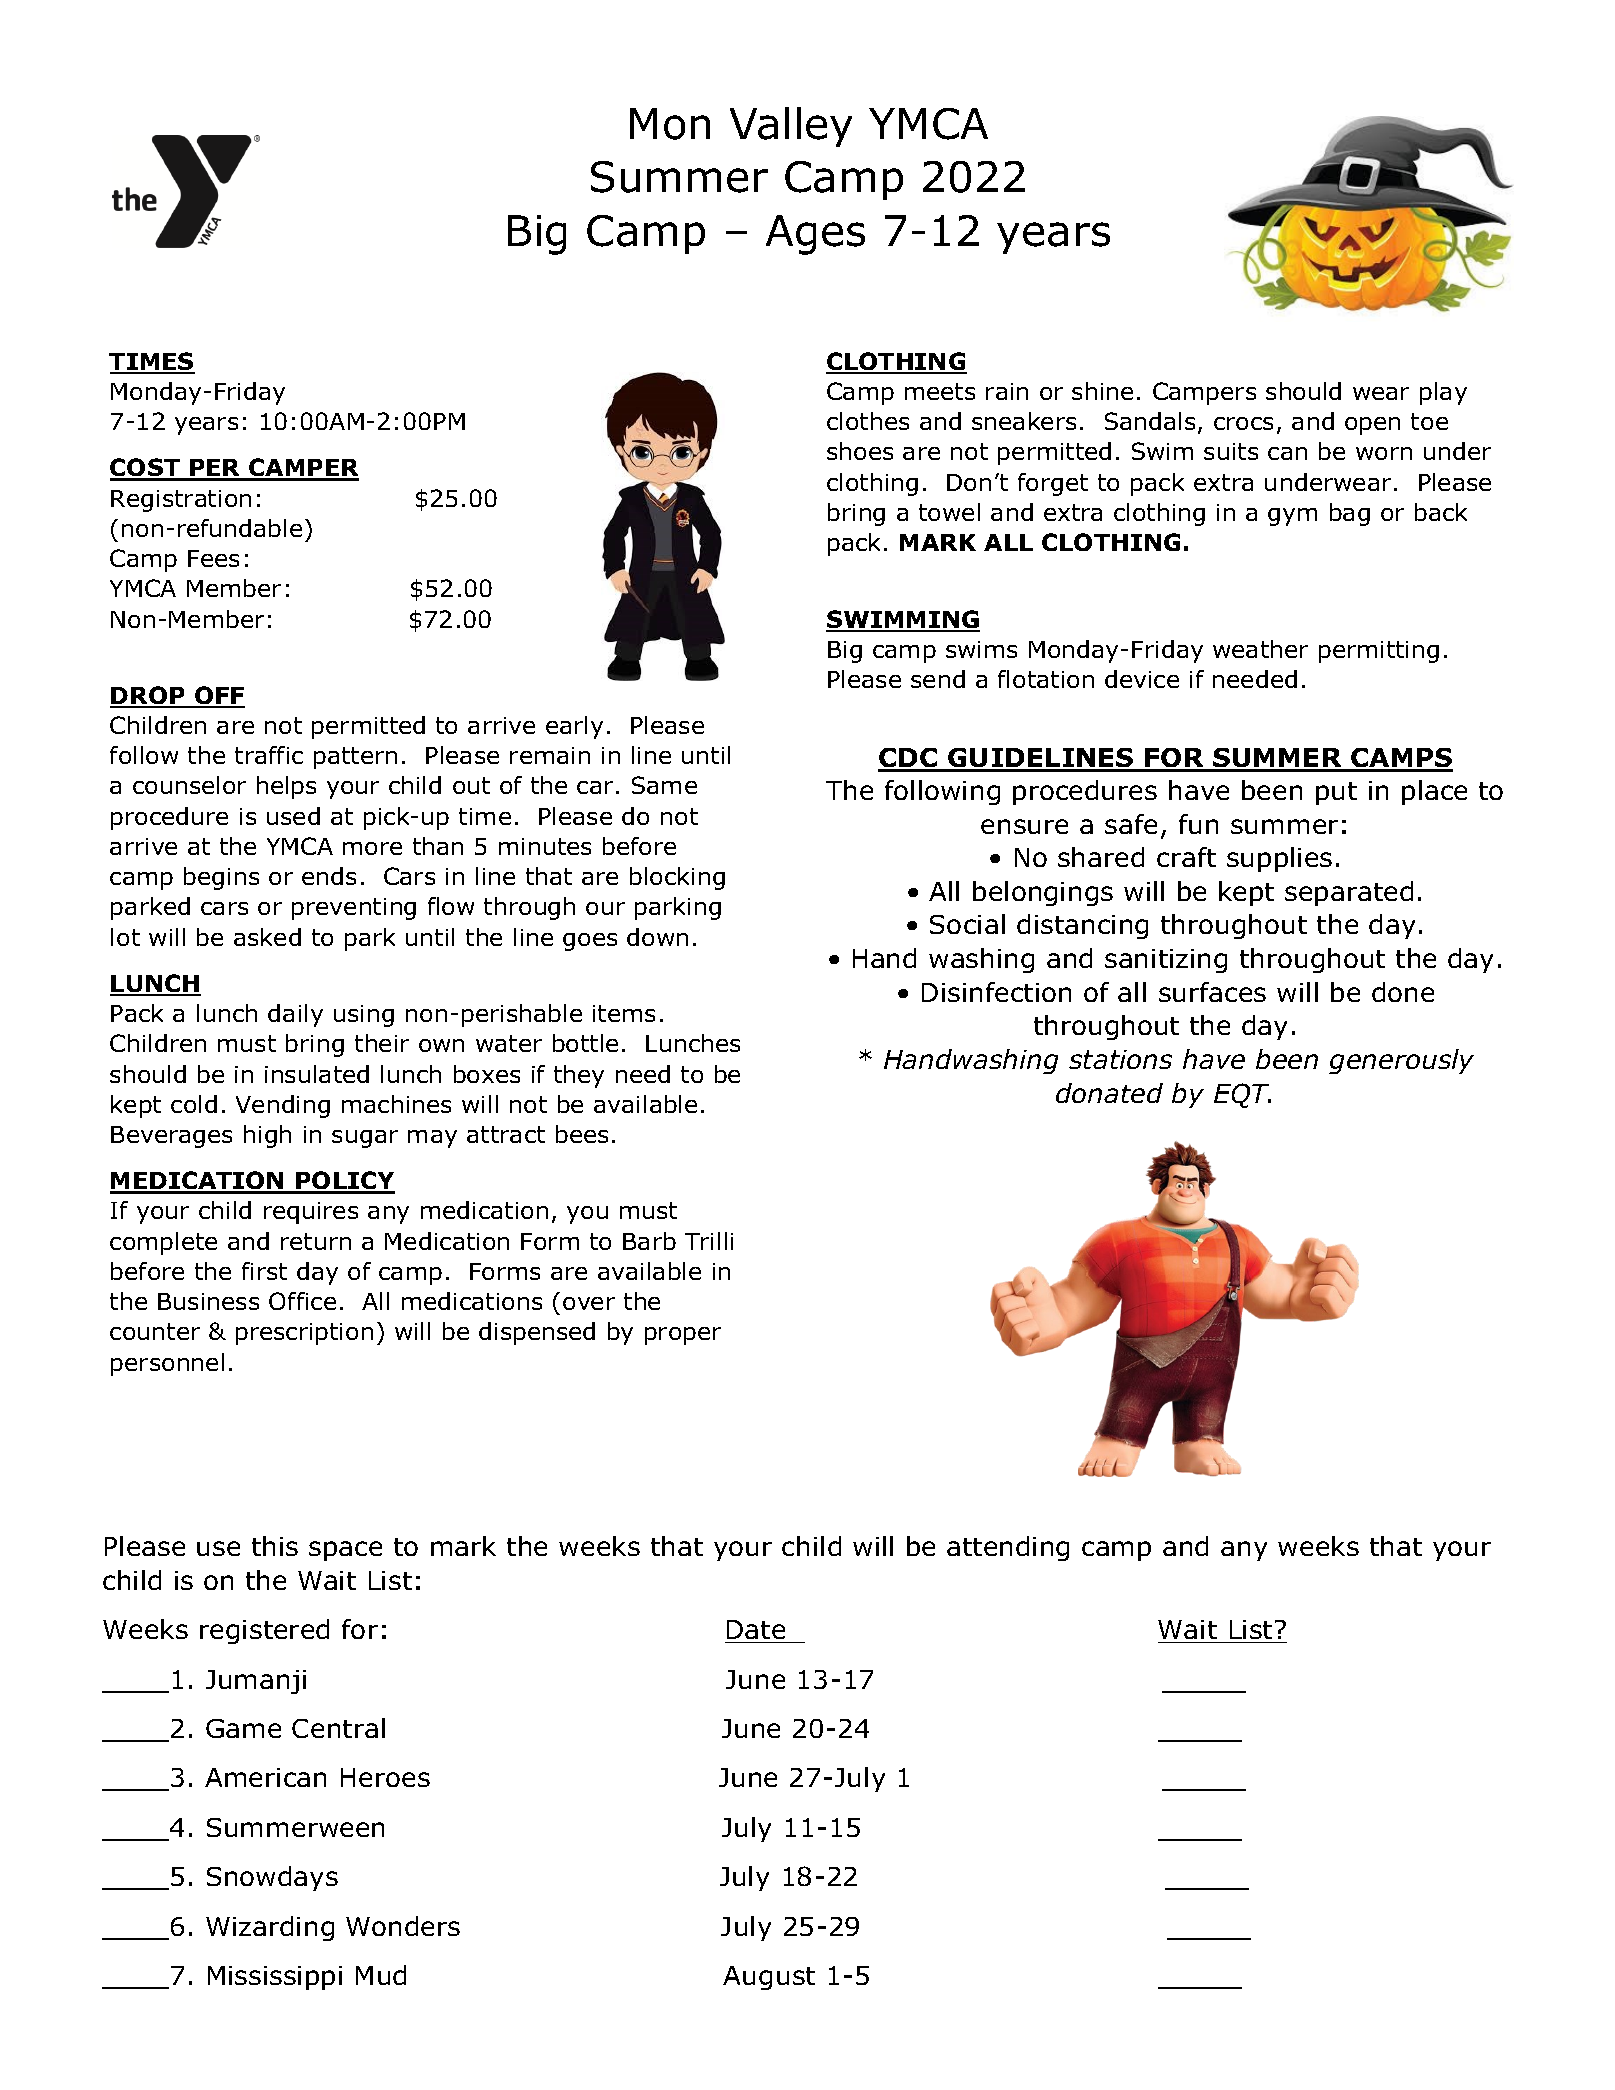 This page has width=1615, height=2090. I want to click on generously, so click(1401, 1061).
